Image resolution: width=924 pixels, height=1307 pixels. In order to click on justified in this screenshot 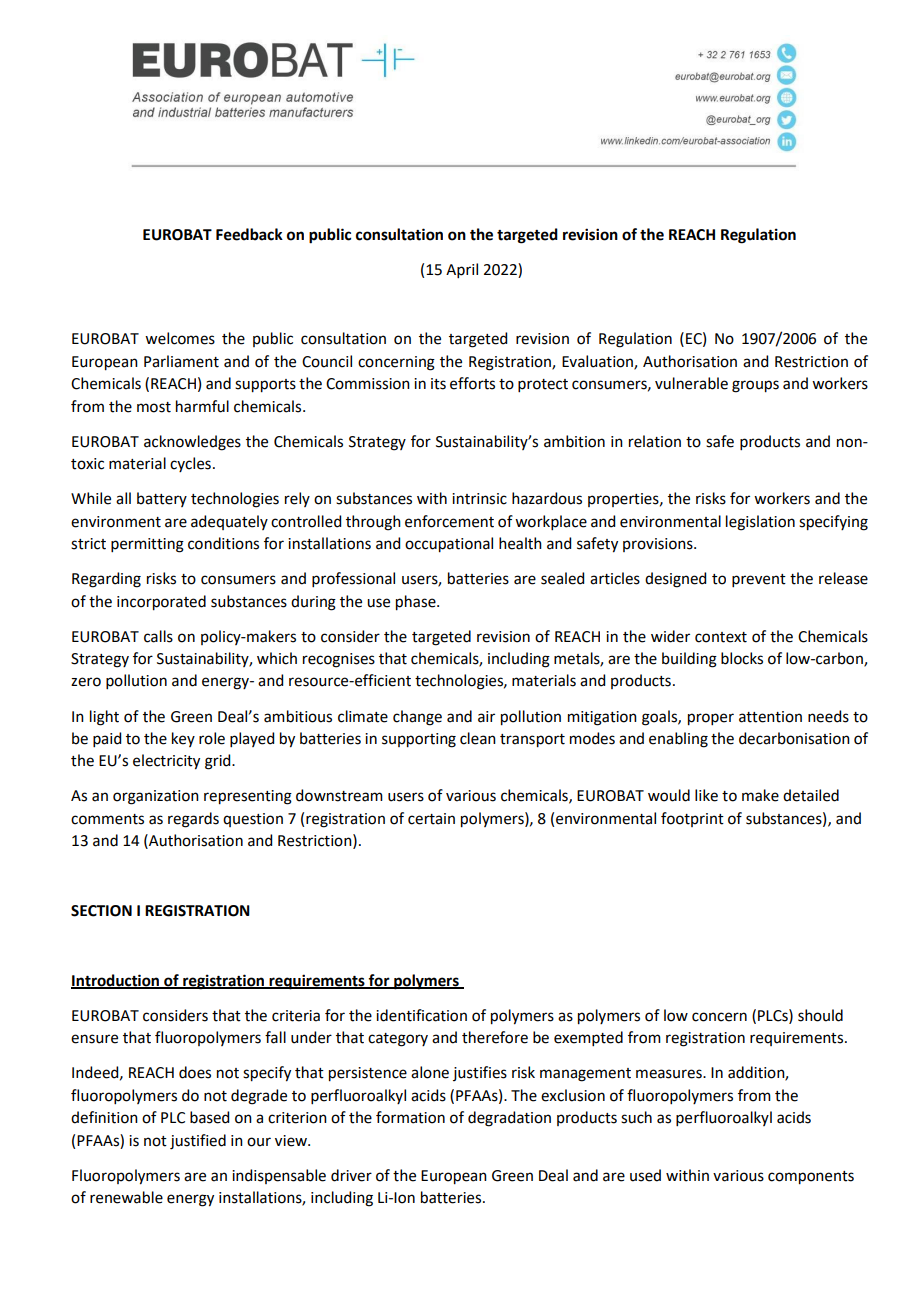, I will do `click(198, 1142)`.
